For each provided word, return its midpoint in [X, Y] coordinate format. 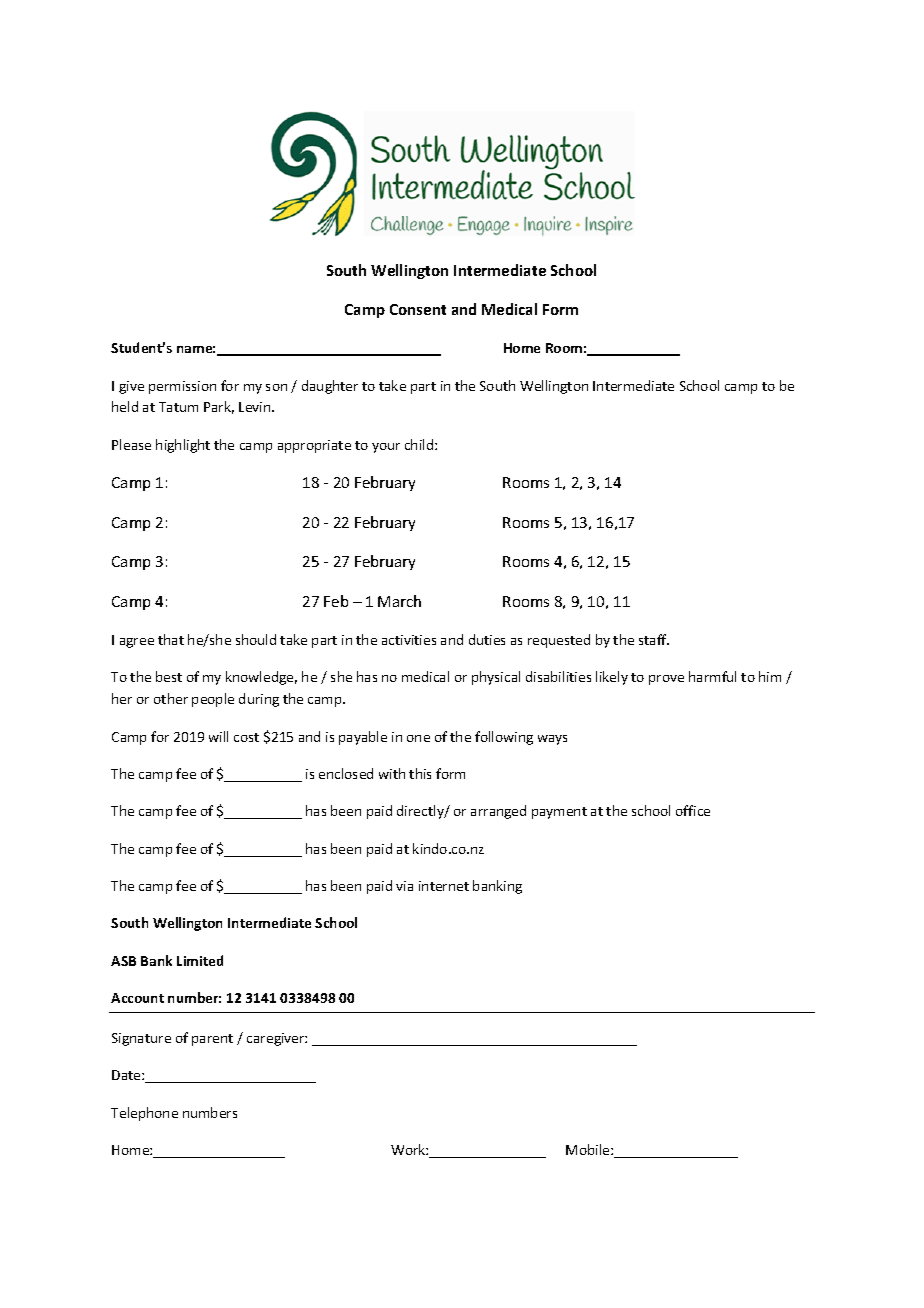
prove [666, 680]
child [420, 444]
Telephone [144, 1114]
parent [212, 1040]
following [504, 738]
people [213, 700]
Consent [418, 309]
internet [444, 886]
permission [182, 387]
